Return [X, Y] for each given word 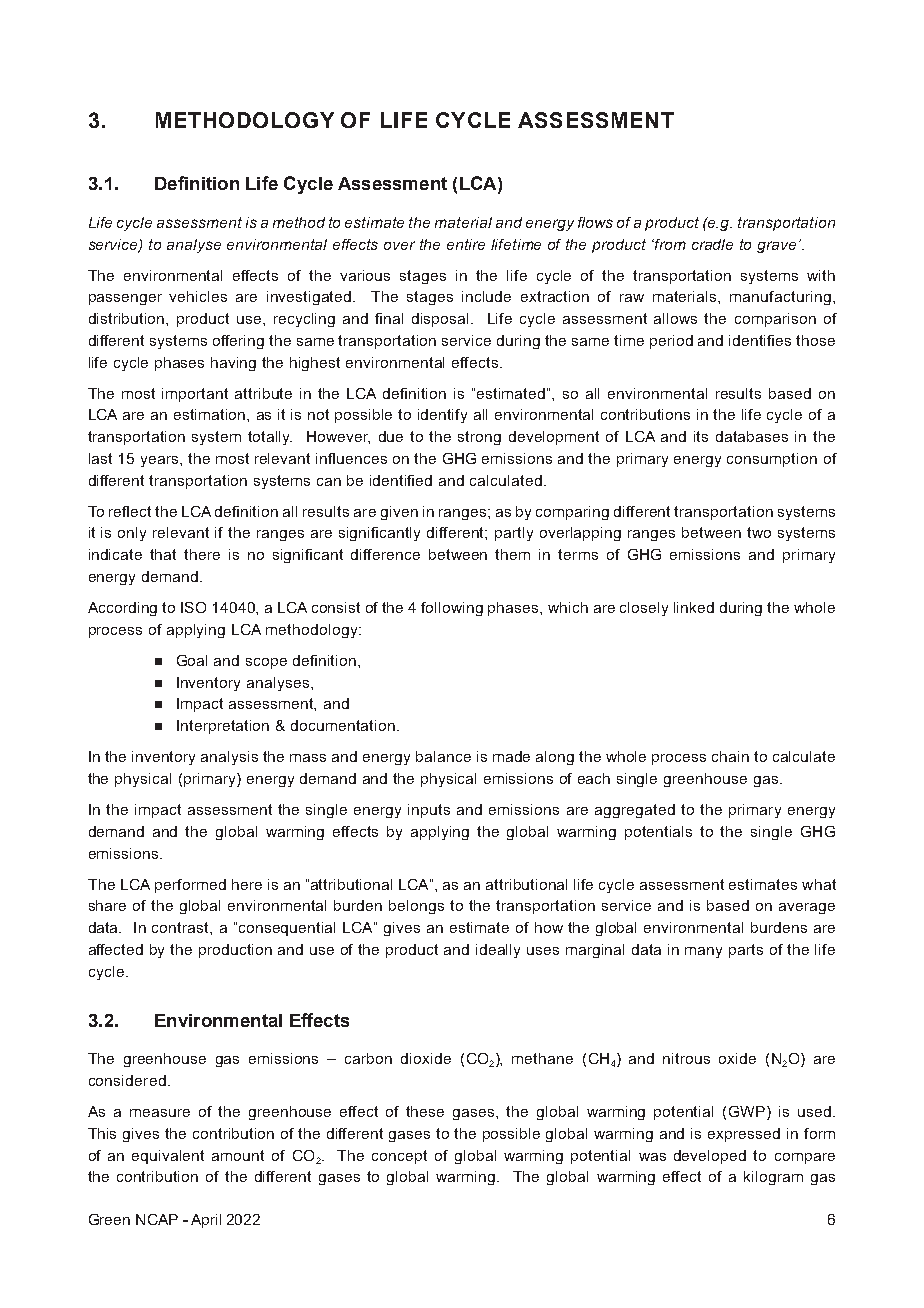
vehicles [198, 296]
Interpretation [223, 727]
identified [401, 480]
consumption [772, 460]
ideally [498, 951]
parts [746, 951]
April [206, 1221]
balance [443, 756]
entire [466, 244]
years [161, 461]
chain [730, 756]
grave [778, 247]
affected [116, 949]
